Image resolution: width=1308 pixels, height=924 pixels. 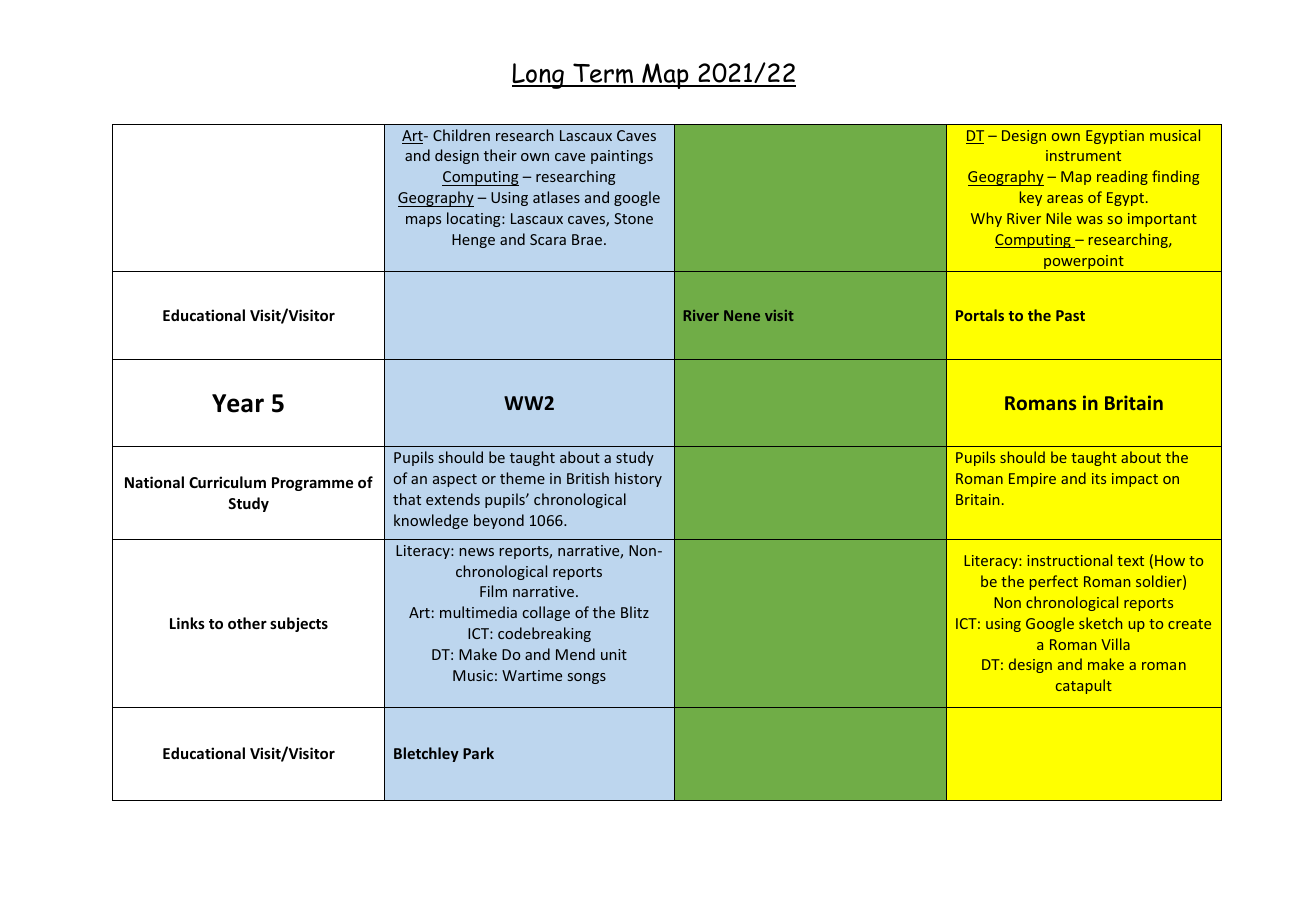 I want to click on Blitz, so click(x=635, y=612).
